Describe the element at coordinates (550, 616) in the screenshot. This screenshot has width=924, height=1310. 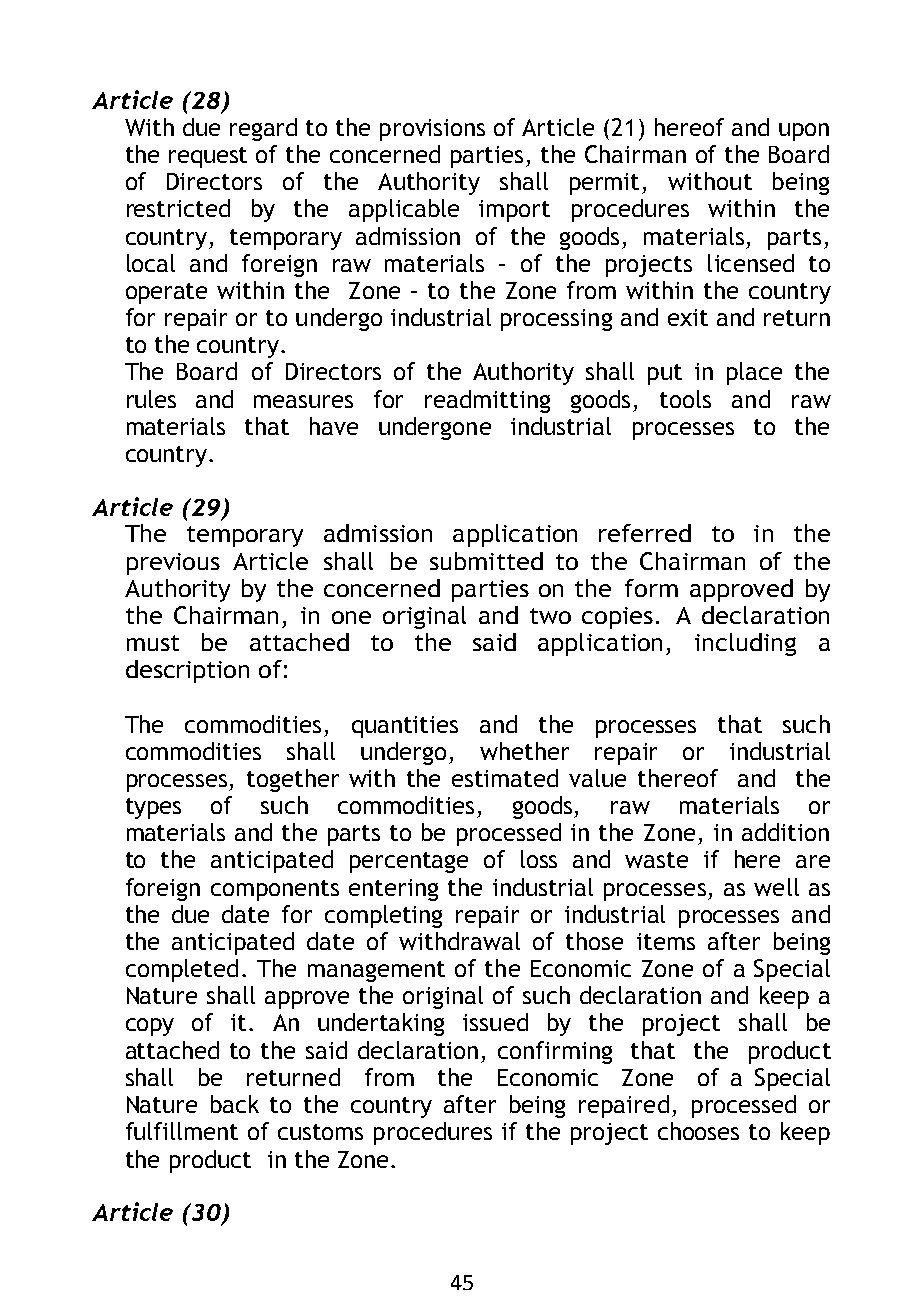
I see `two` at that location.
